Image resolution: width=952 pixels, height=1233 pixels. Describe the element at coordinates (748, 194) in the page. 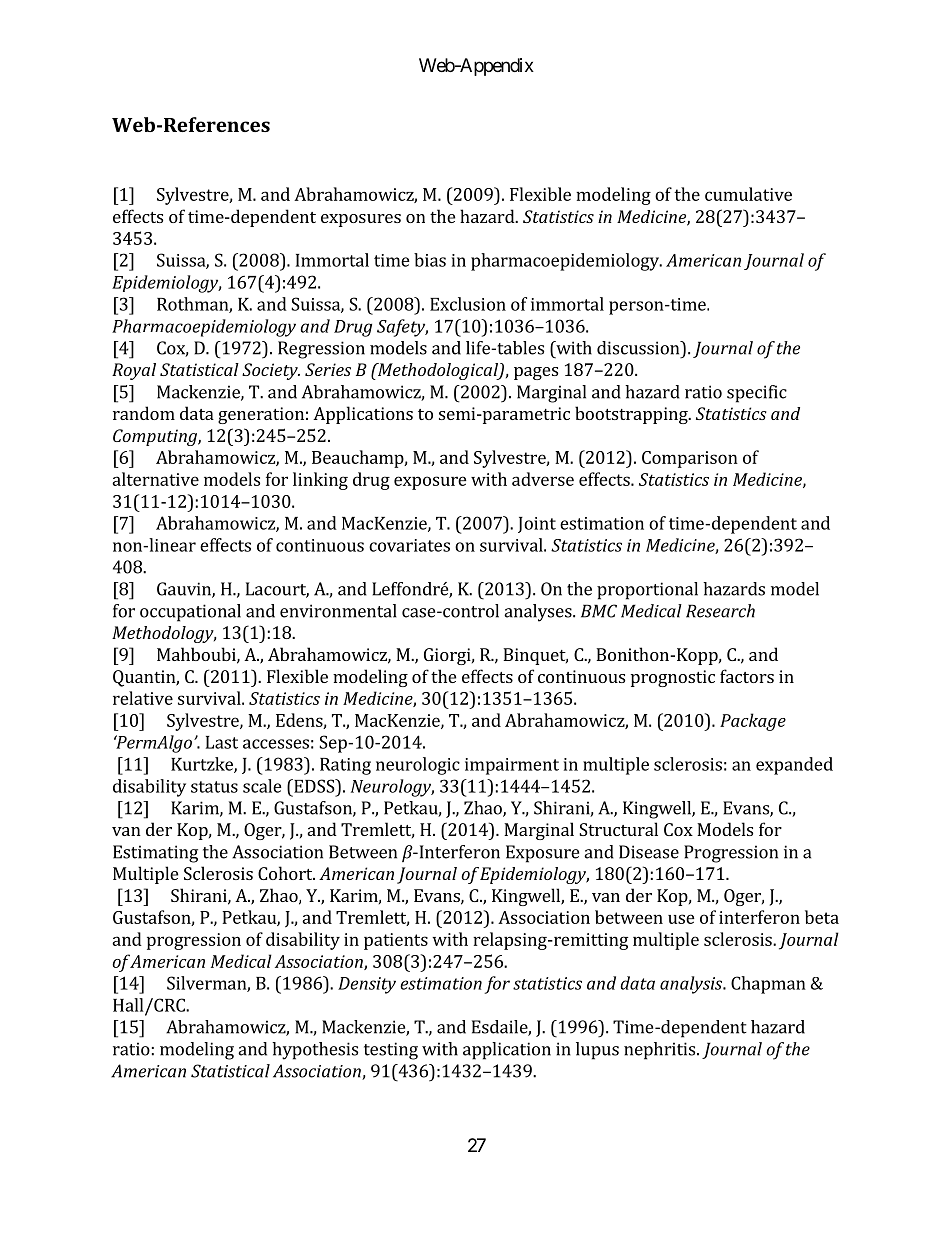

I see `cumulative` at that location.
